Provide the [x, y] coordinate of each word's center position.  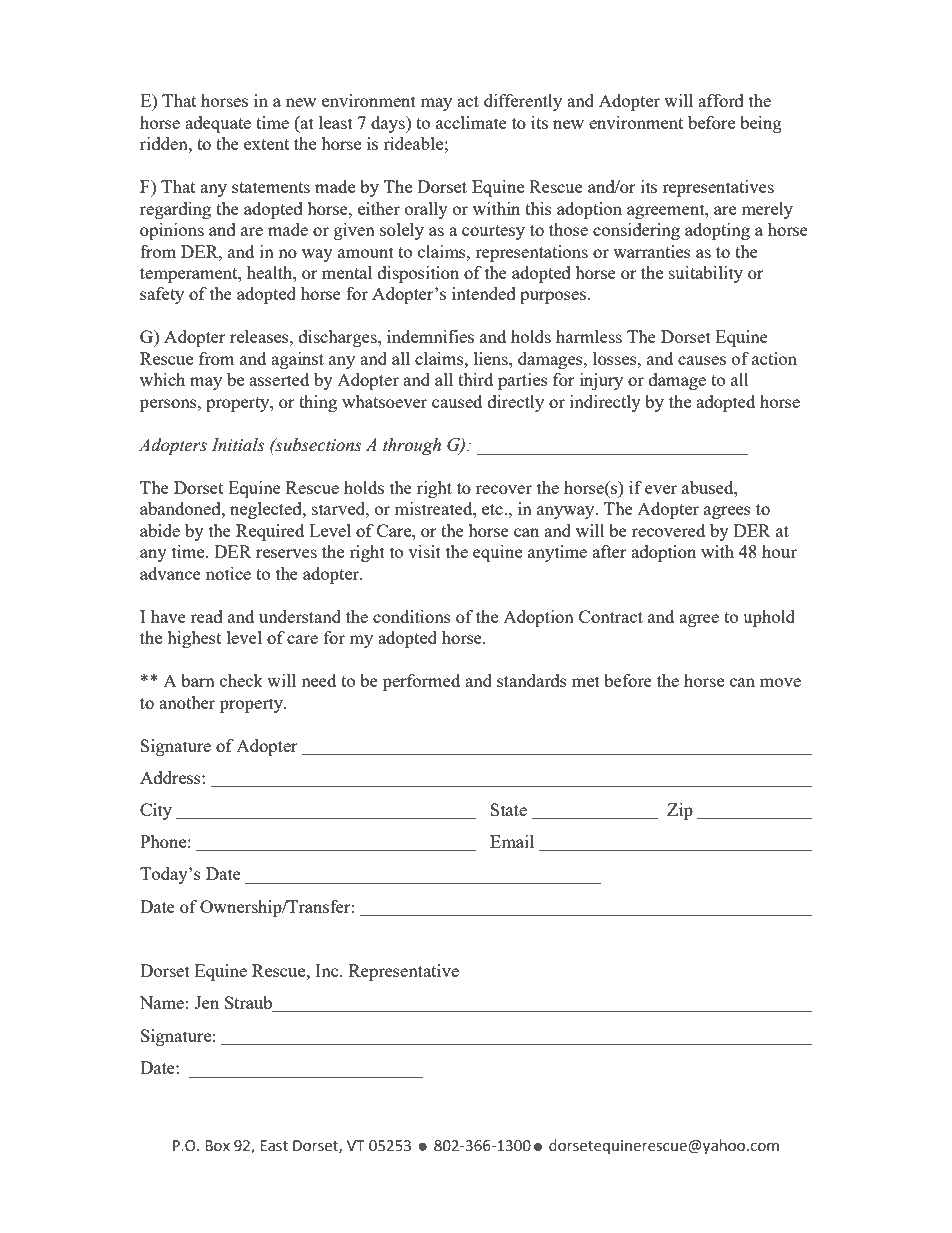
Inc [328, 970]
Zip [680, 811]
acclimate [471, 122]
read [207, 616]
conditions [412, 616]
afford [721, 100]
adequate [218, 124]
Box [217, 1146]
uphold [769, 618]
